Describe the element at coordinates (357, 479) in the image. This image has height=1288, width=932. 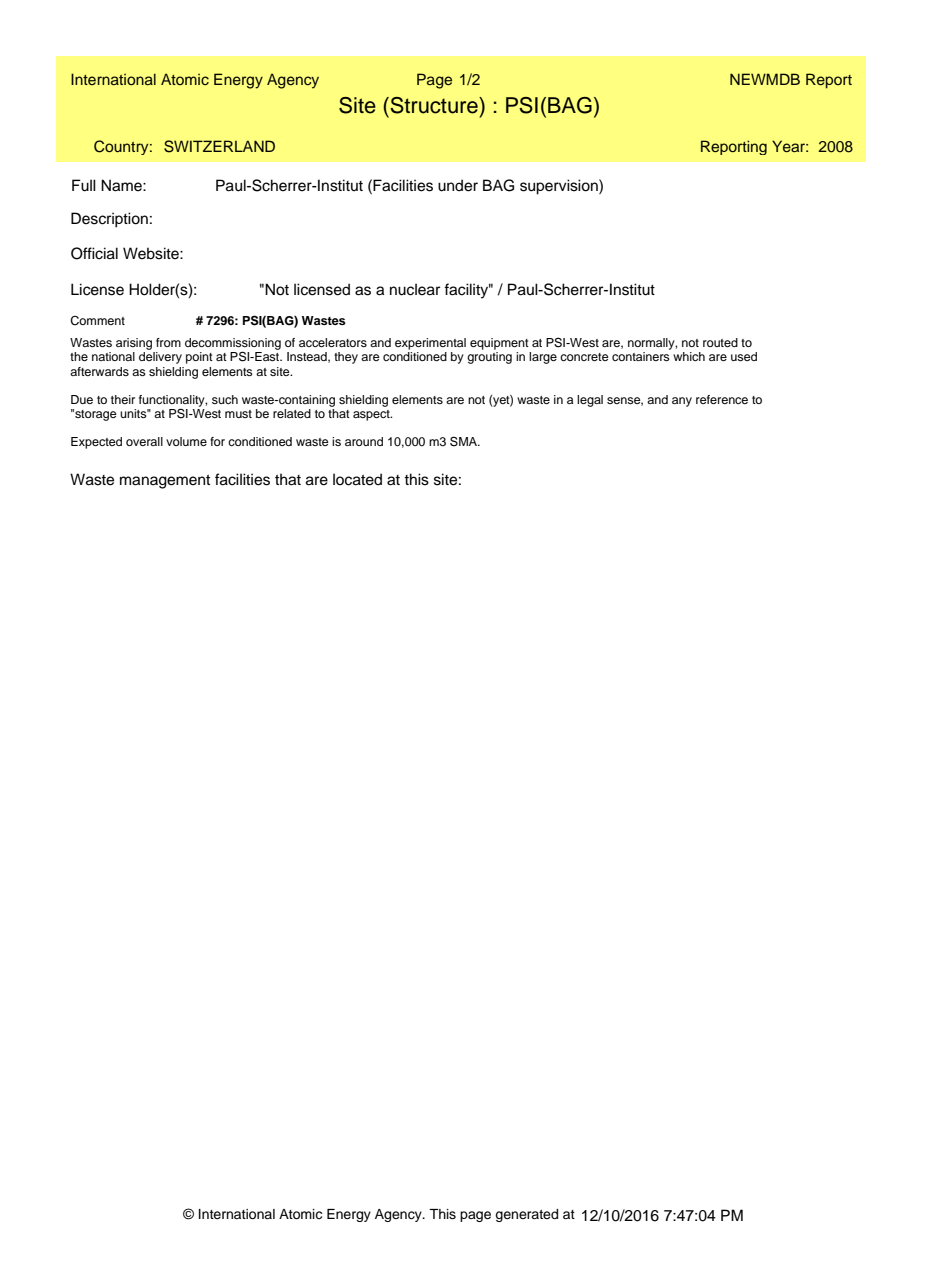
I see `located` at that location.
